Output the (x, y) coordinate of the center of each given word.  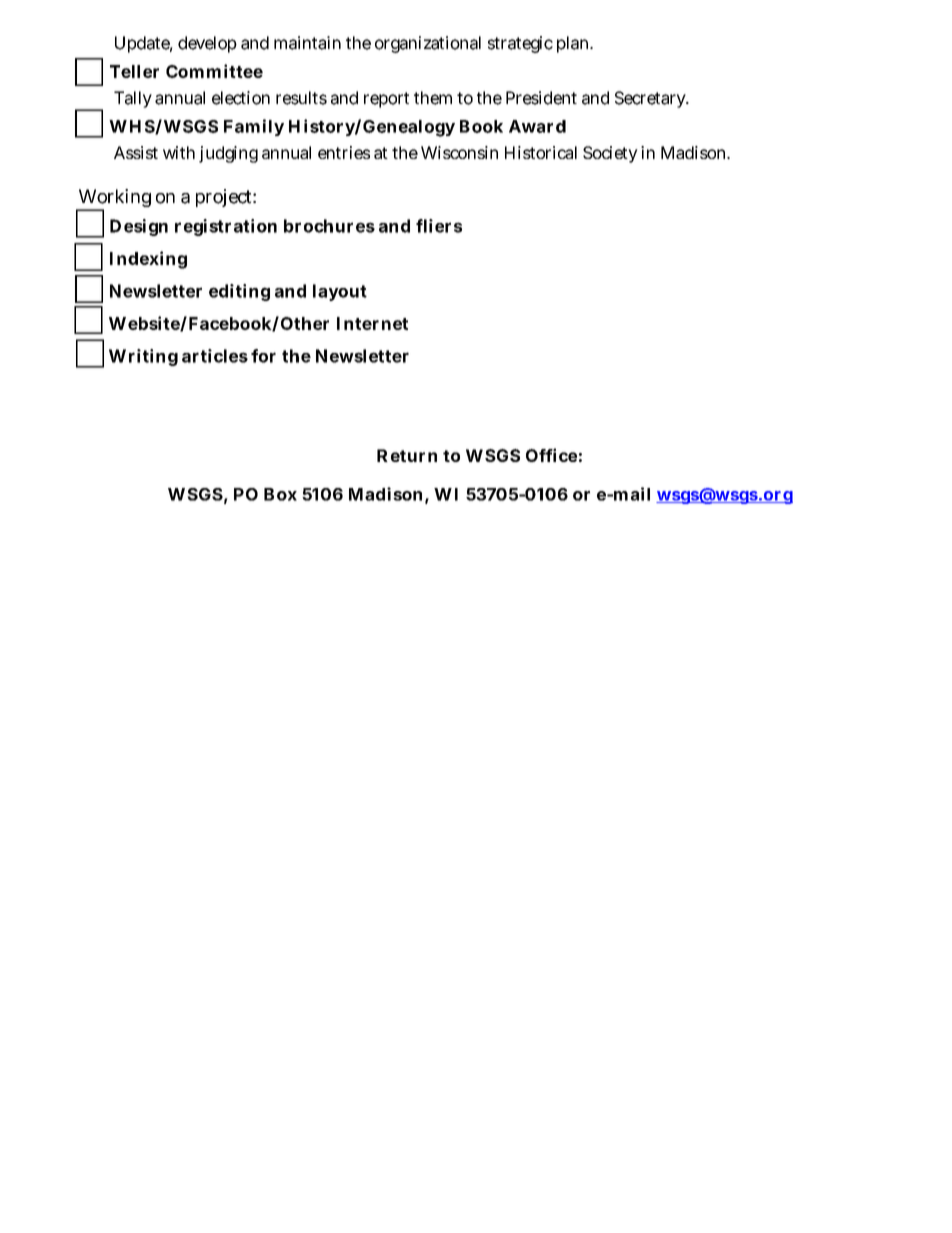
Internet (372, 323)
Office (551, 455)
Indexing (148, 260)
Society (610, 154)
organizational (428, 44)
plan (574, 44)
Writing (143, 357)
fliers (439, 226)
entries (344, 152)
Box (280, 494)
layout (340, 292)
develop (207, 44)
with (179, 152)
